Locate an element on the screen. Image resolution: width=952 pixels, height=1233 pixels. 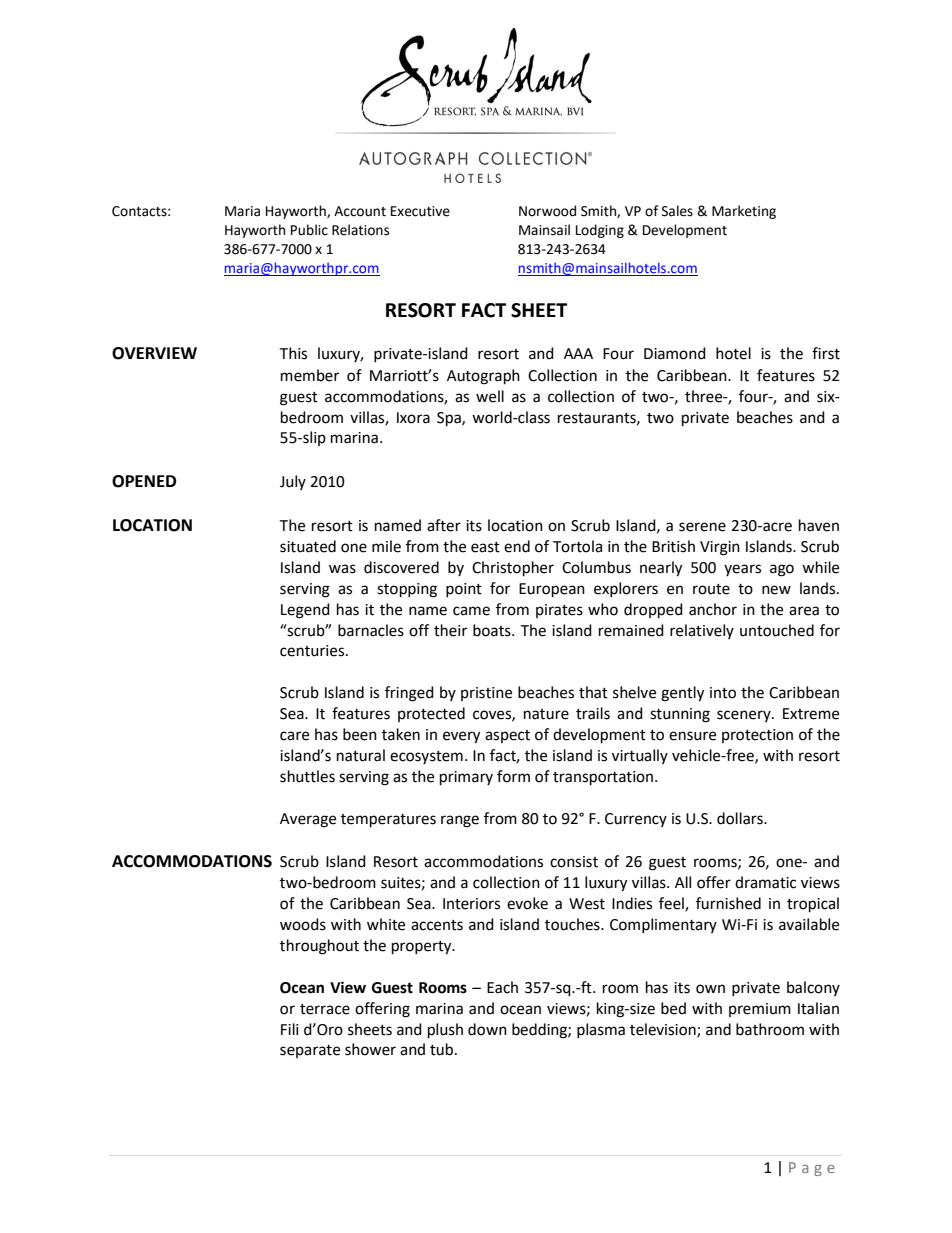
Norwood is located at coordinates (547, 211).
